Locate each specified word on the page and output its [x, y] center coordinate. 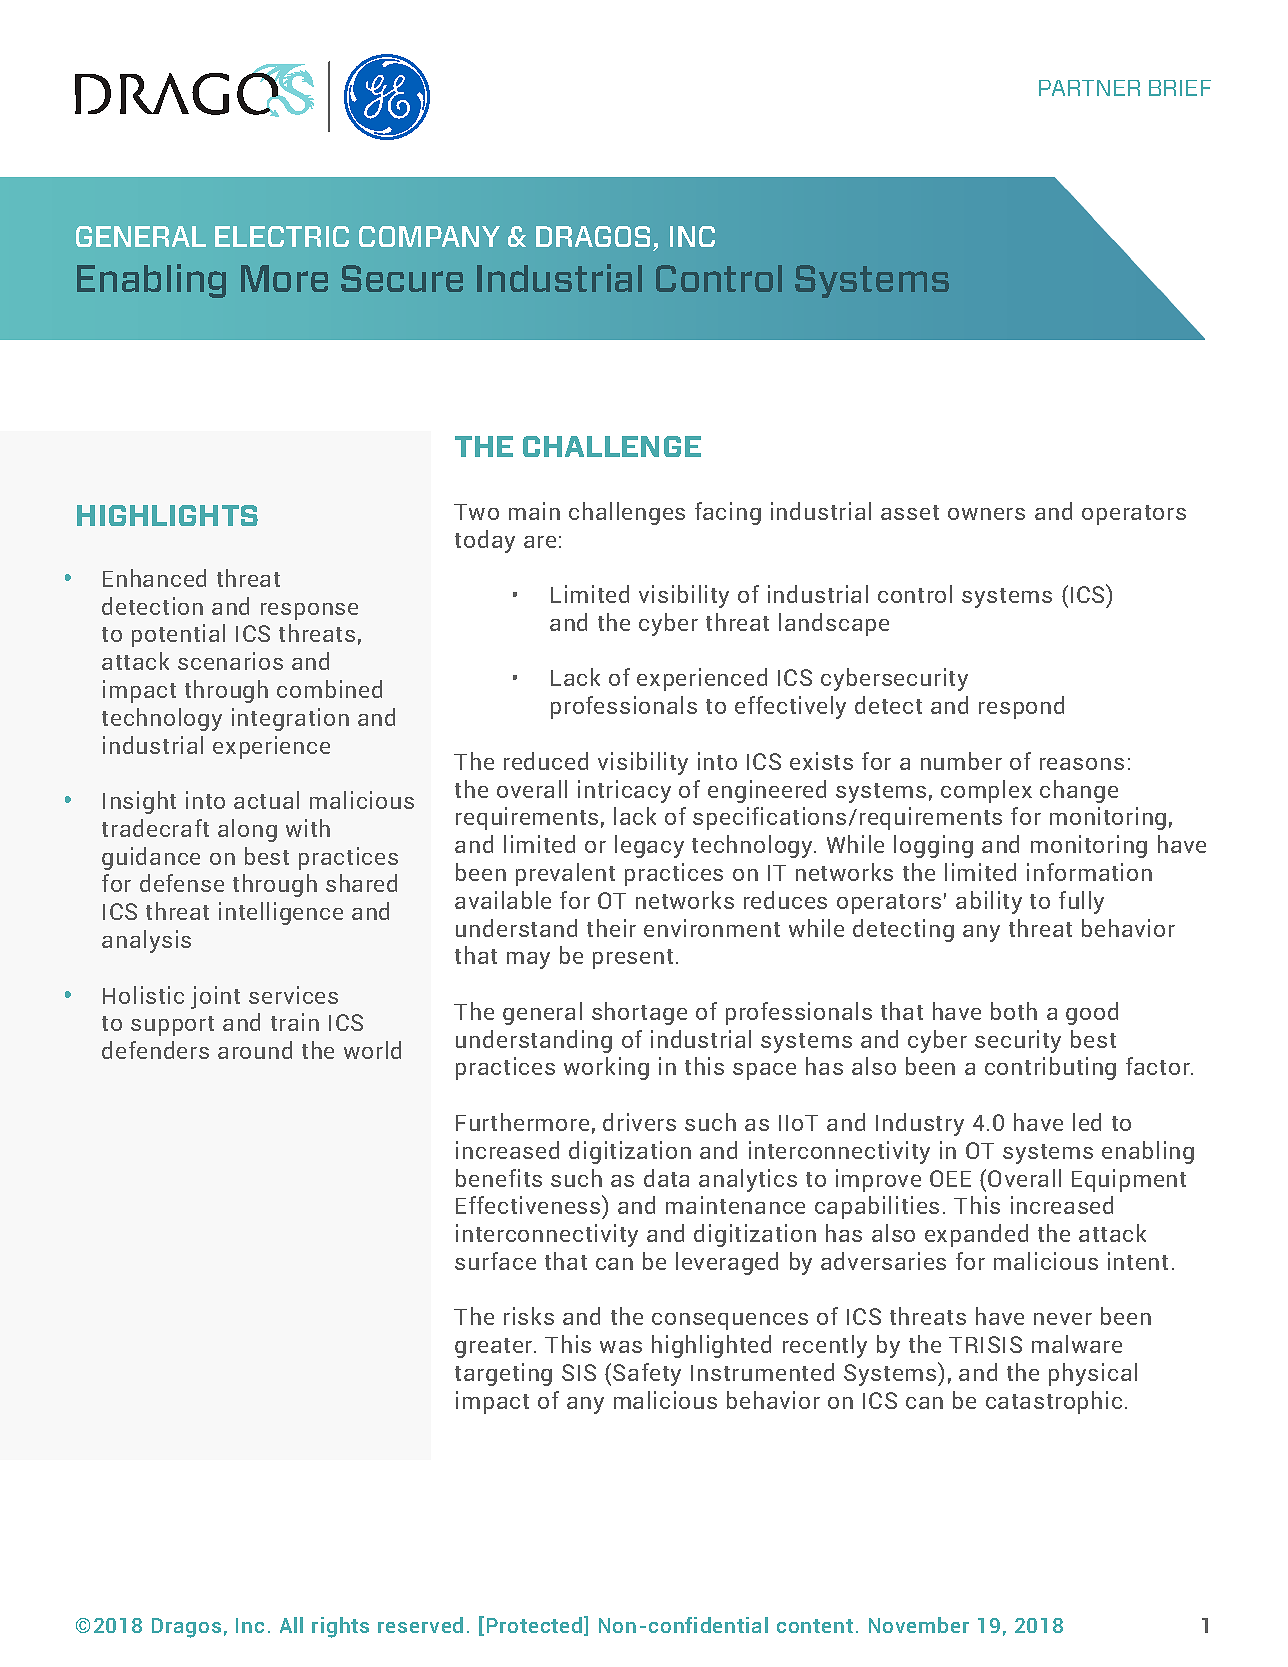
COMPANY [429, 236]
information [1089, 872]
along [247, 830]
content [815, 1626]
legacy [649, 846]
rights [340, 1627]
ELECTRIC [282, 236]
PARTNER [1089, 88]
